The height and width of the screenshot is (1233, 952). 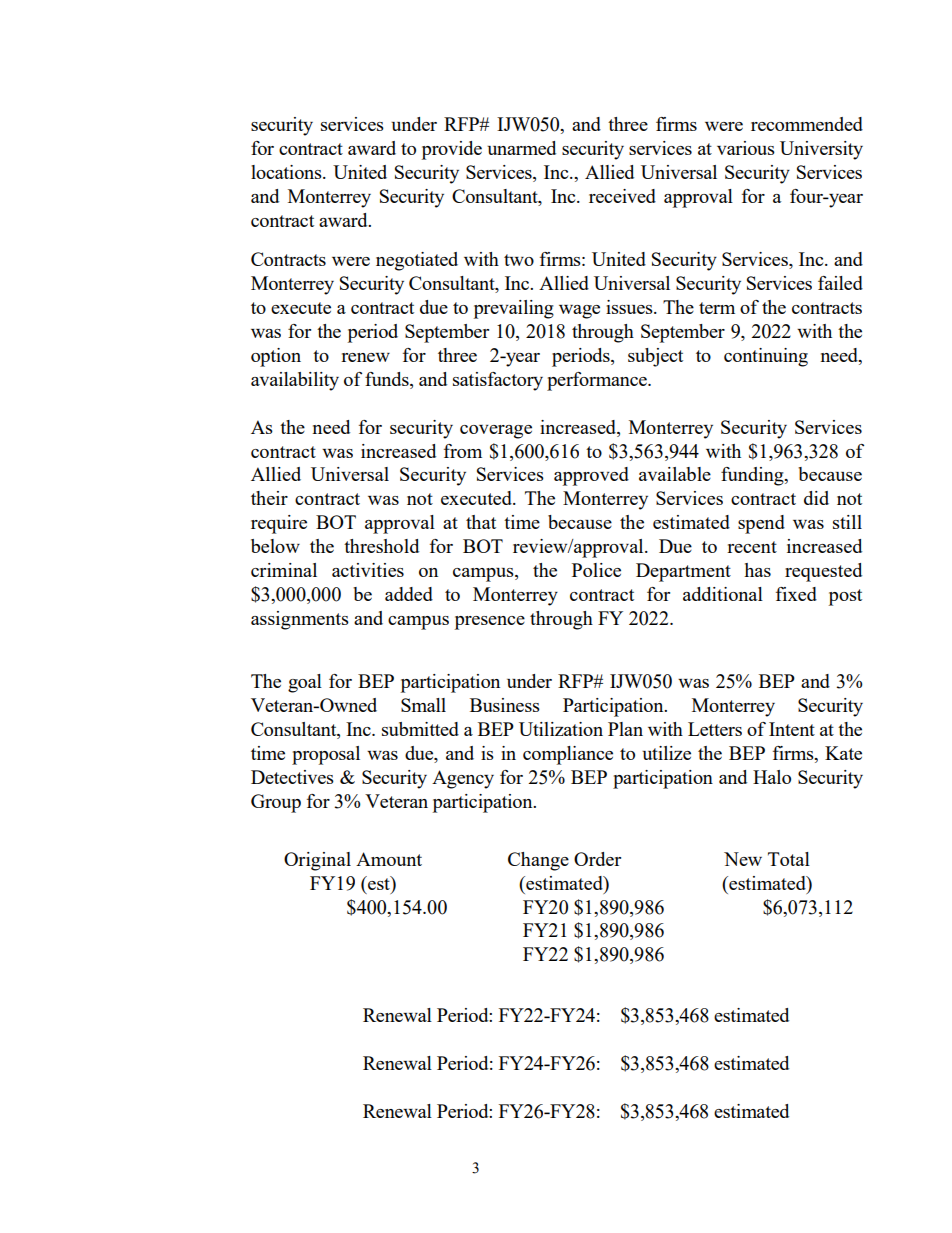 I want to click on various, so click(x=746, y=148).
